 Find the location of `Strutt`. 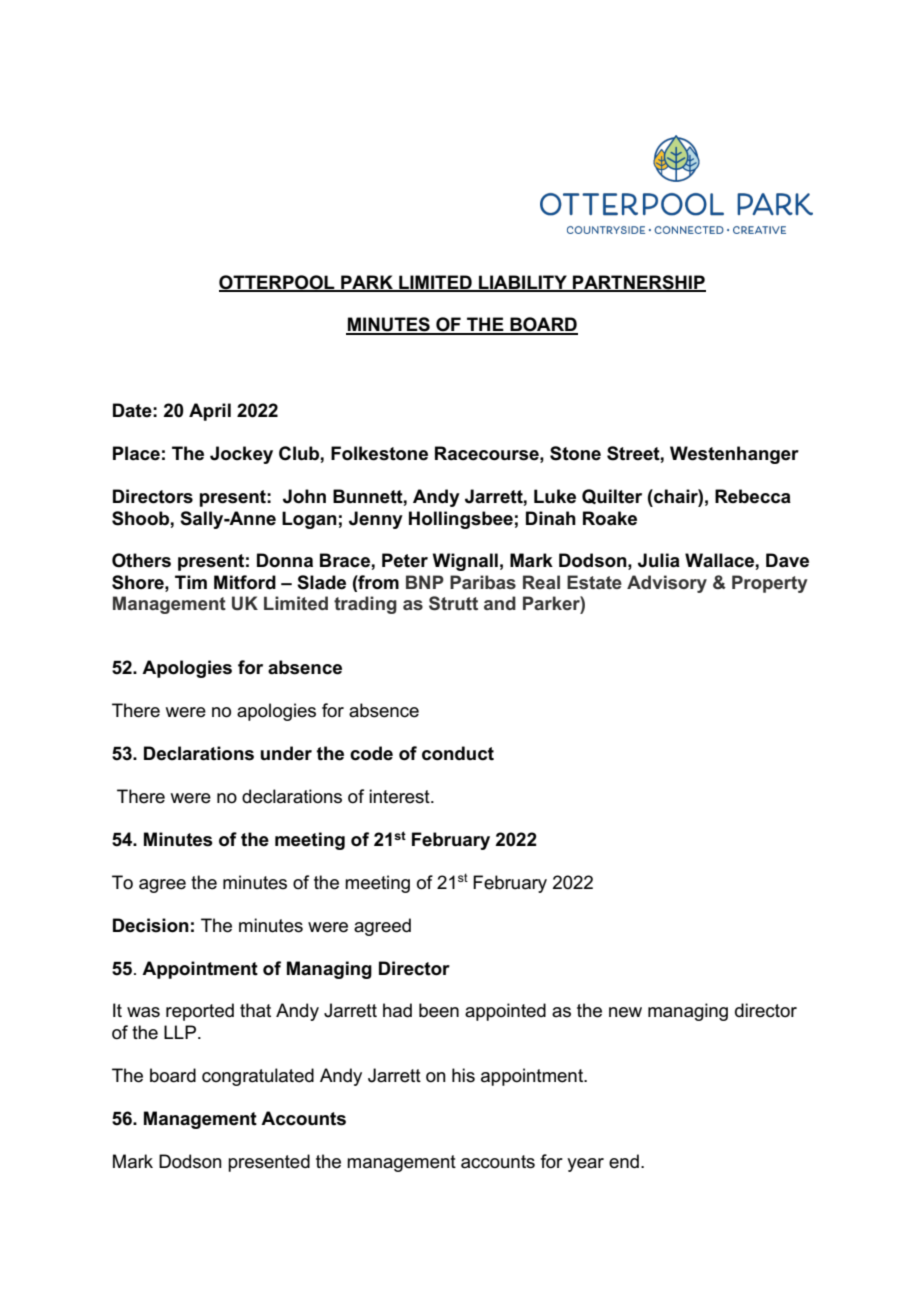

Strutt is located at coordinates (453, 603).
